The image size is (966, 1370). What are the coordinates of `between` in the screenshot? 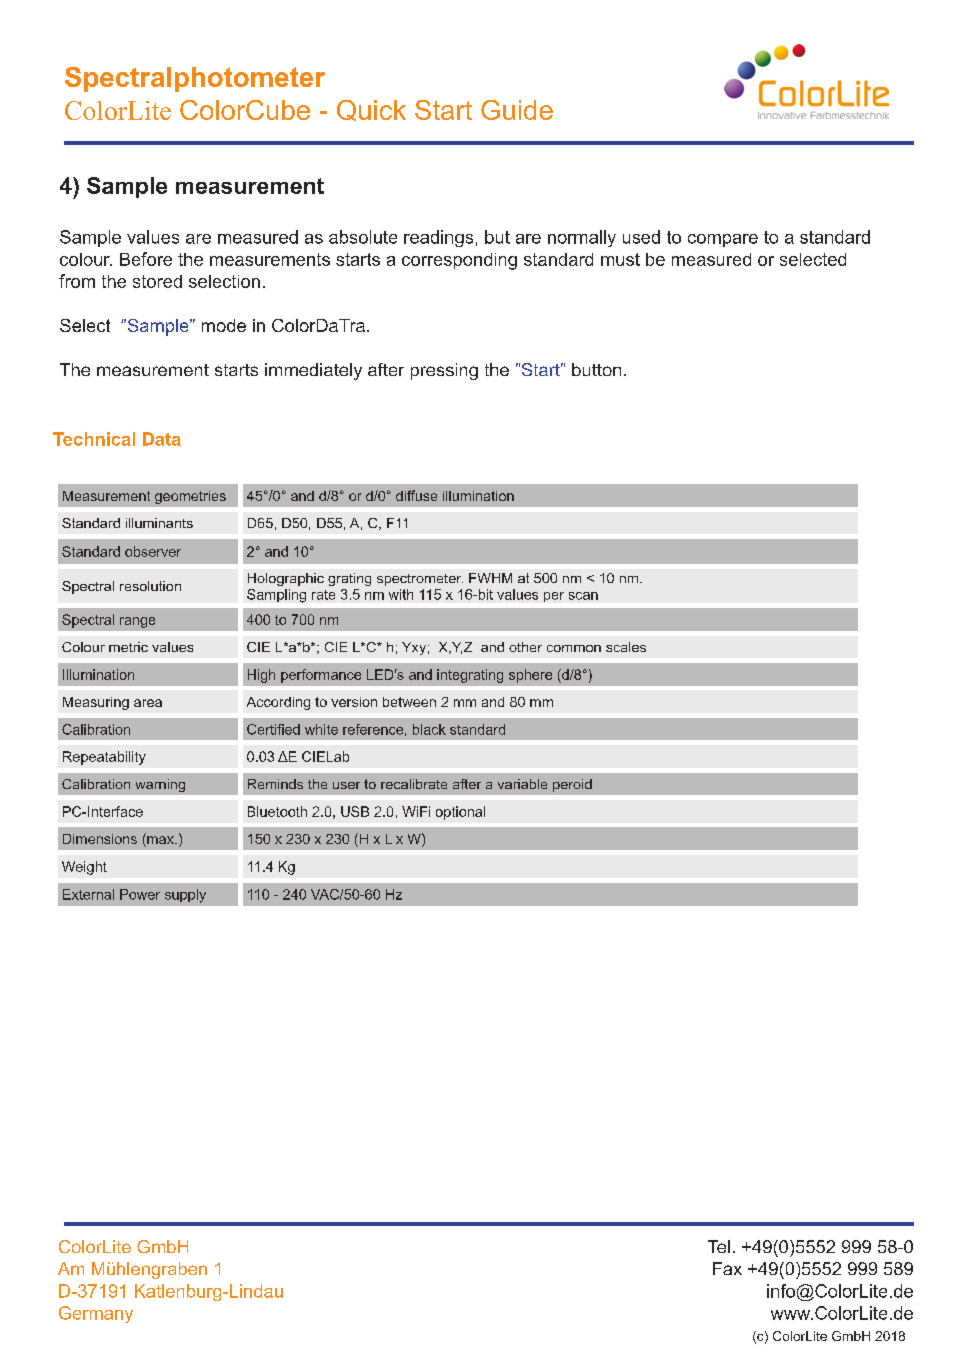 It's located at (409, 702).
